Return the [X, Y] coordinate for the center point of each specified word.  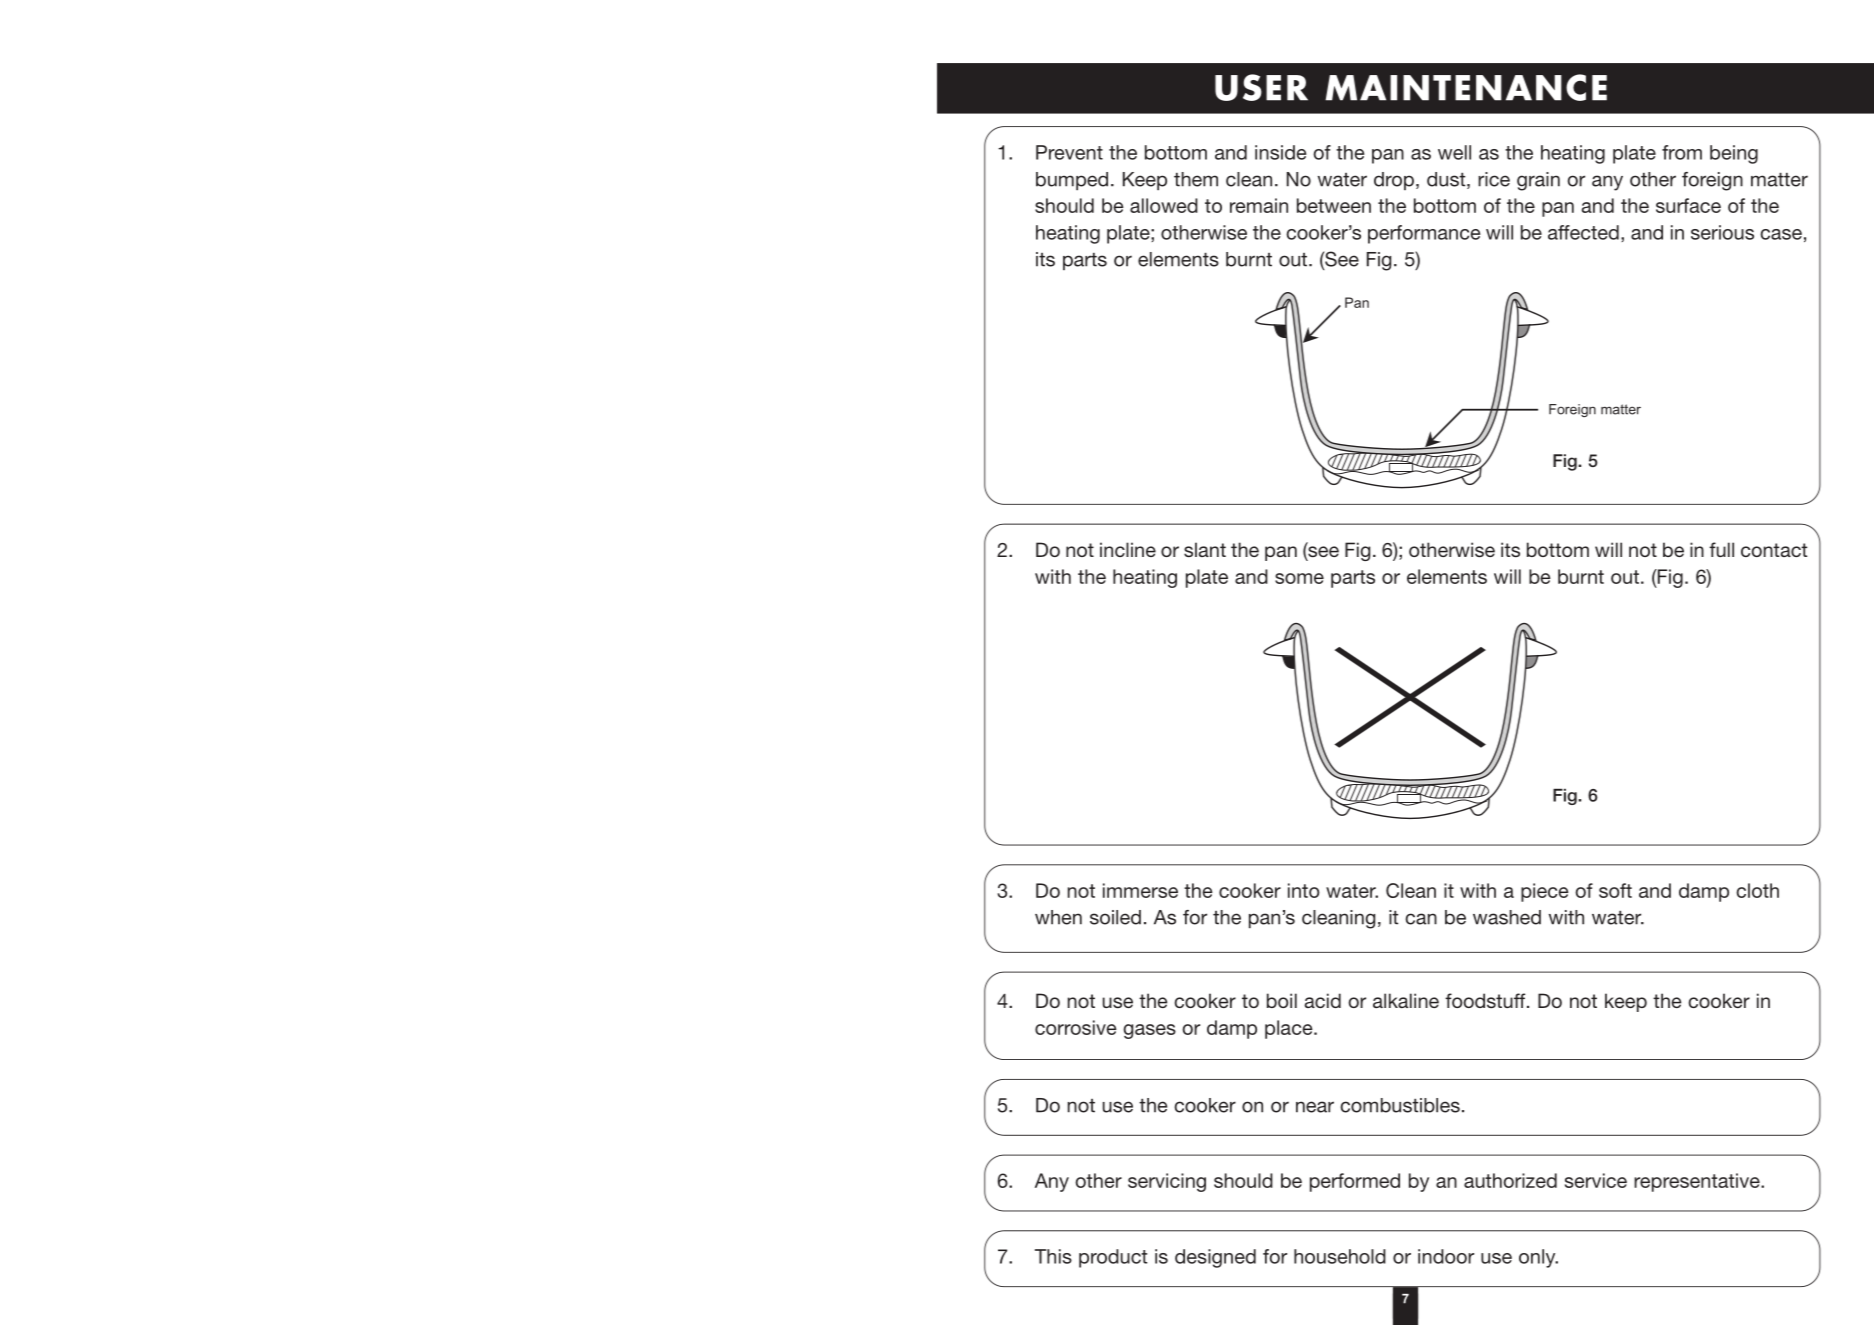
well [1454, 152]
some [1299, 578]
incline [1128, 549]
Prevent [1069, 152]
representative [1698, 1182]
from [1682, 152]
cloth [1757, 890]
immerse [1140, 890]
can [1421, 919]
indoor [1446, 1256]
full [1721, 549]
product [1113, 1258]
